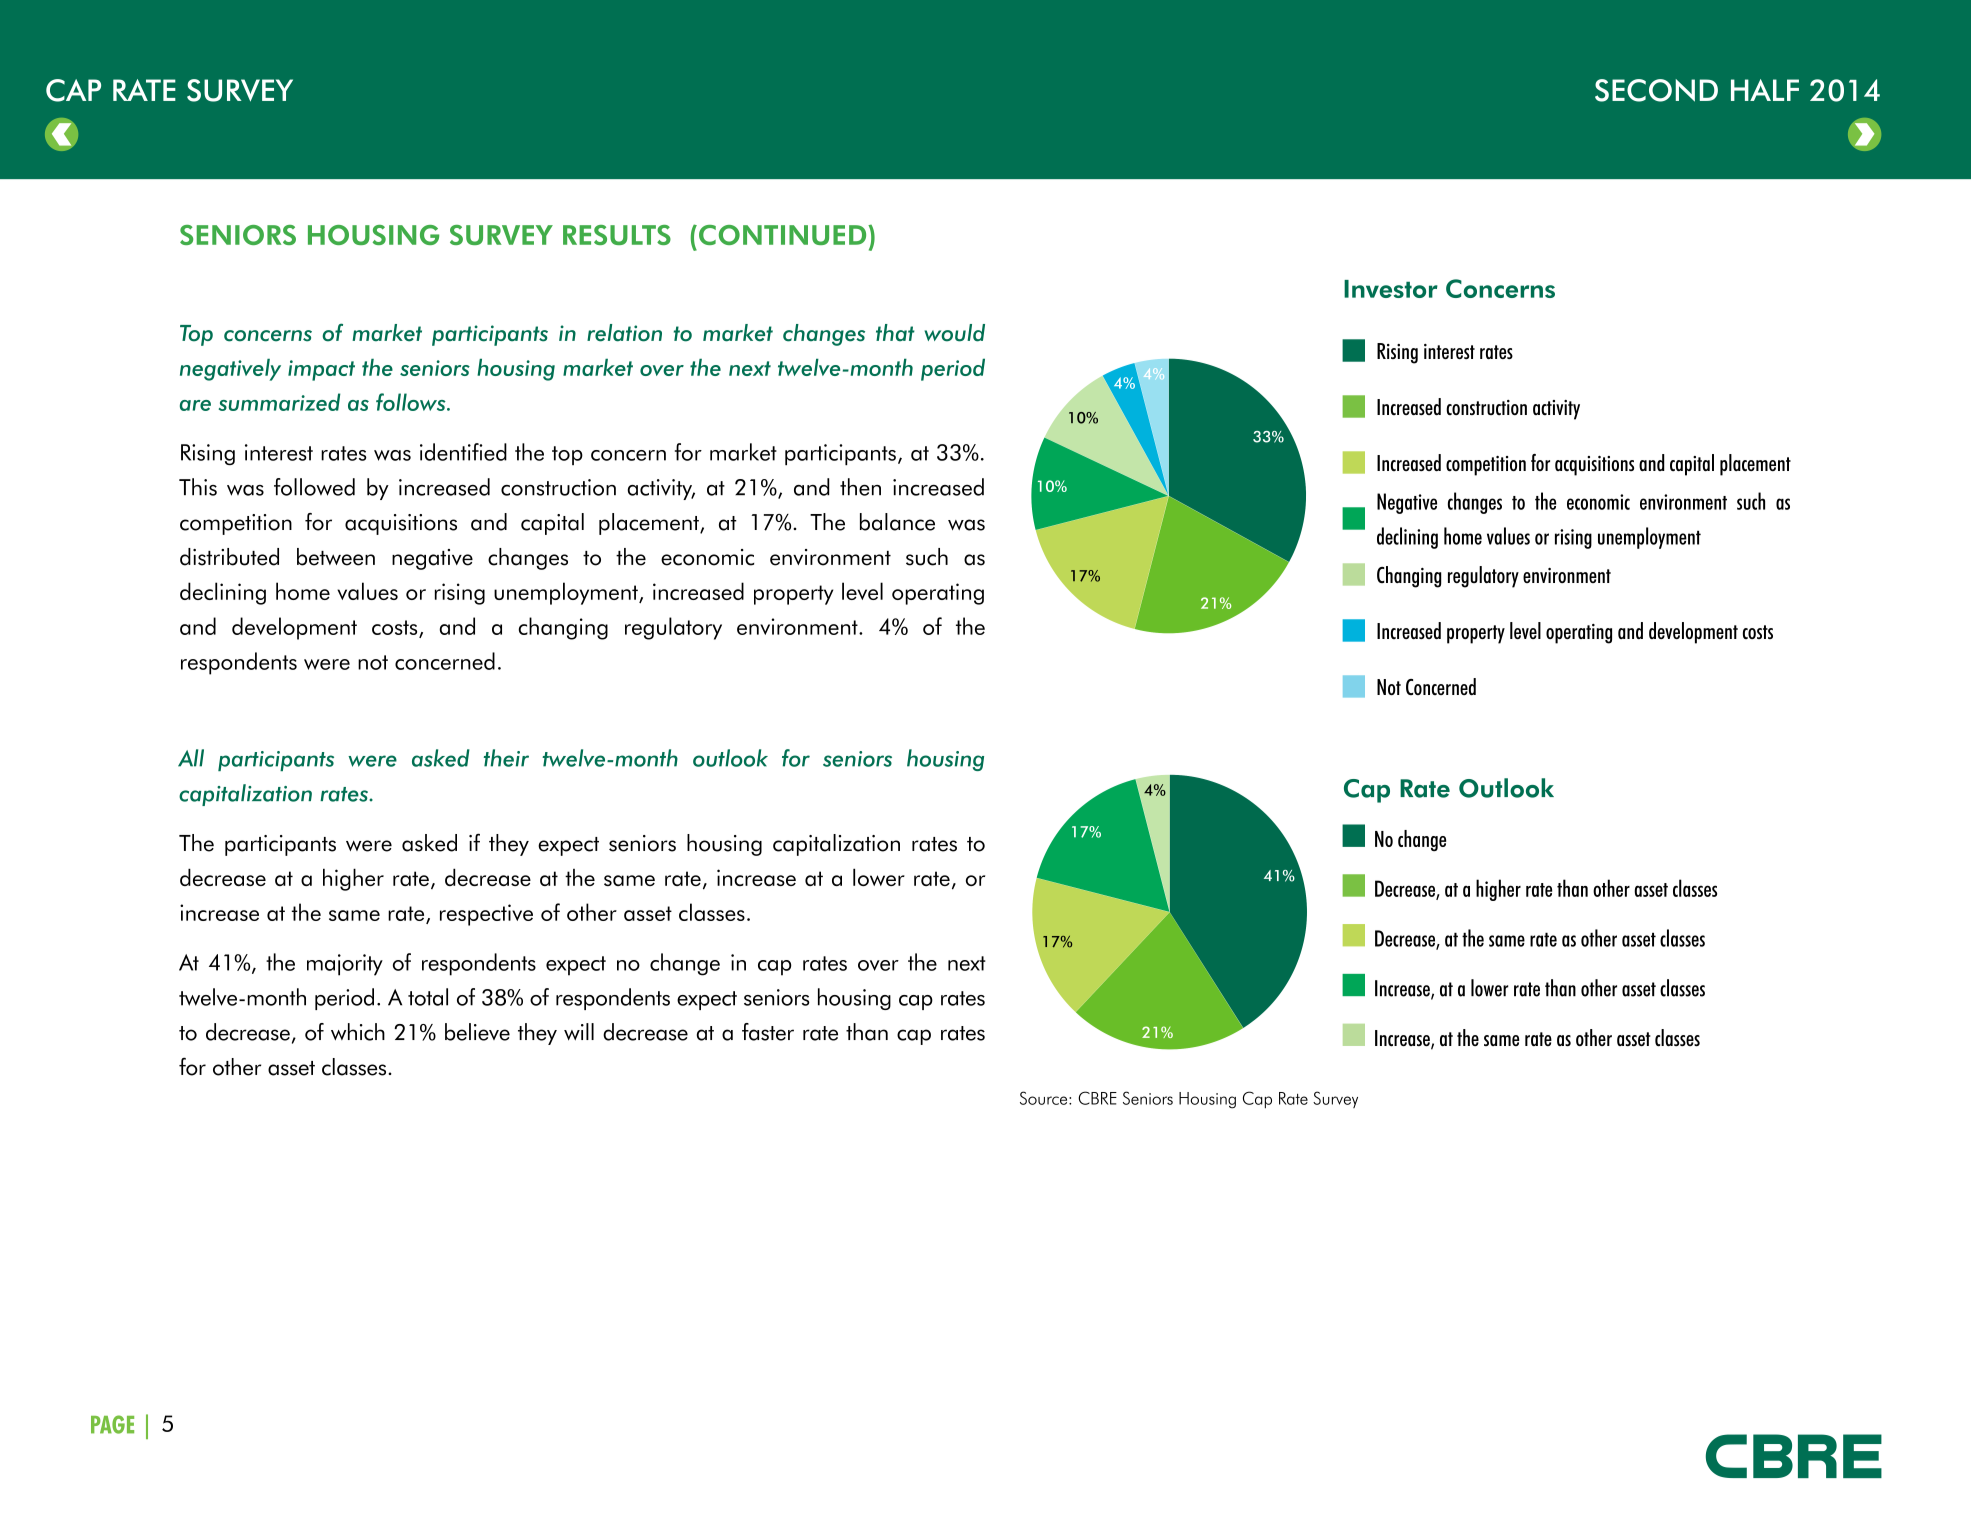 The height and width of the image is (1523, 1971). I want to click on All, so click(191, 758).
